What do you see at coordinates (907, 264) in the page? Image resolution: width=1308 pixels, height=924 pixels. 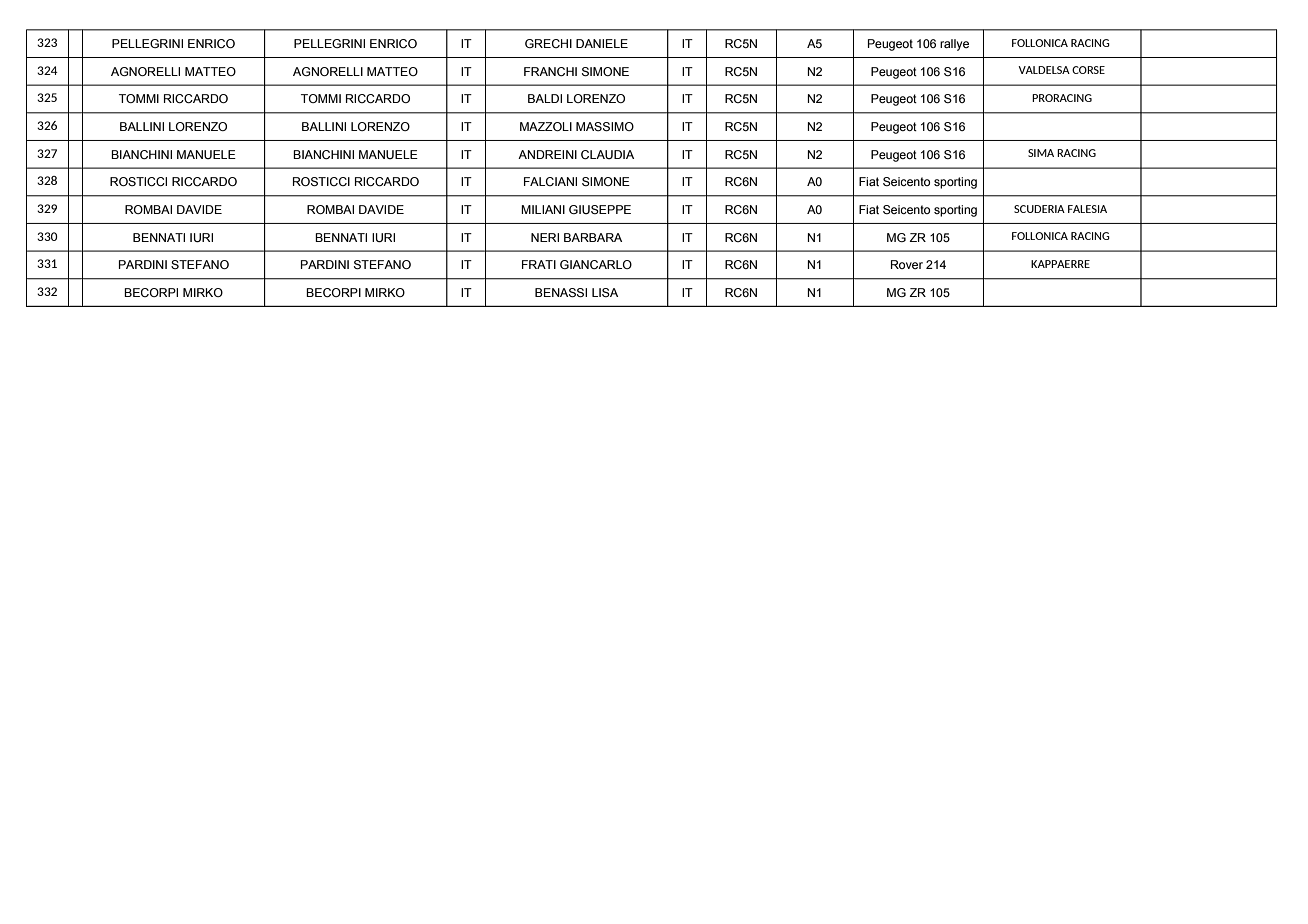 I see `Rover` at bounding box center [907, 264].
